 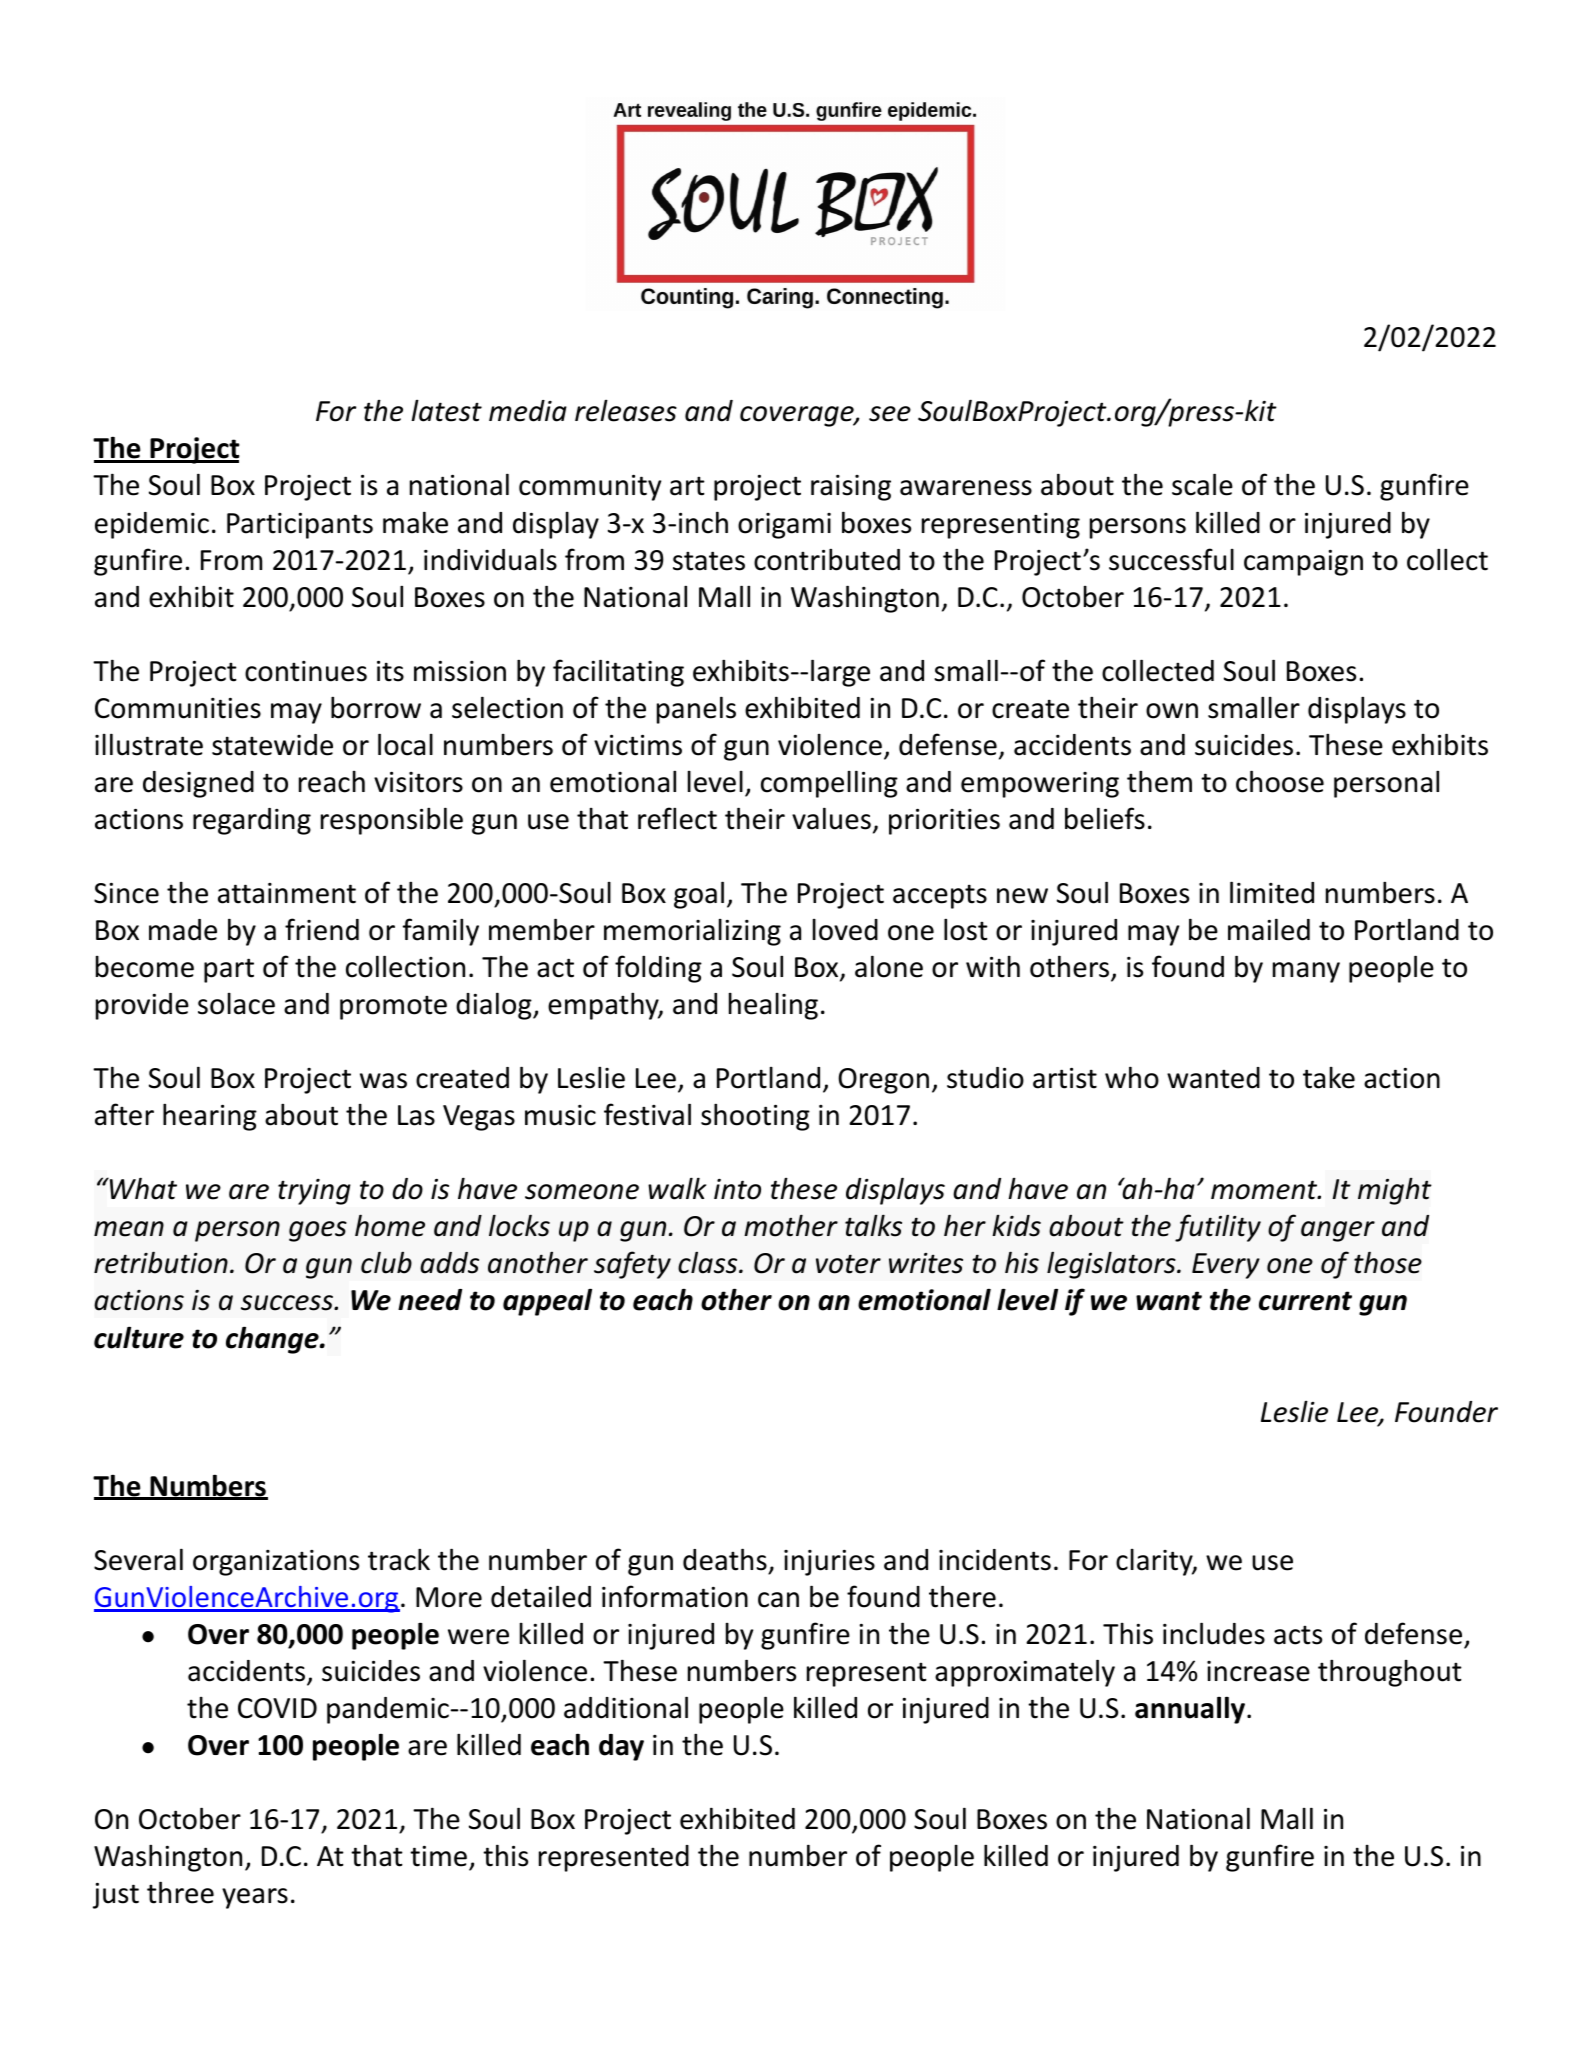 What do you see at coordinates (152, 525) in the screenshot?
I see `epidemic` at bounding box center [152, 525].
